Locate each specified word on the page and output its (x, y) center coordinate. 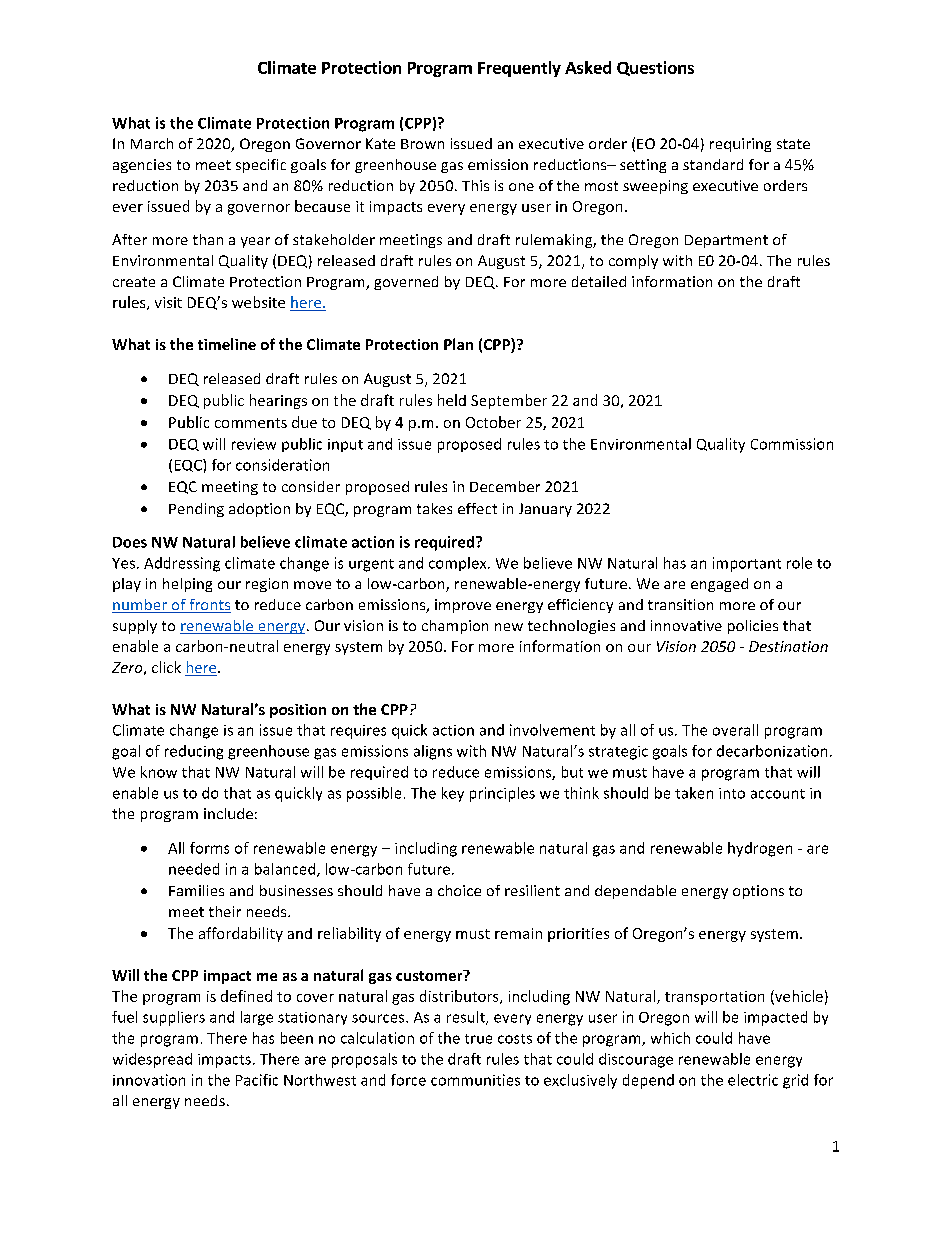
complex (459, 564)
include (228, 813)
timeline (227, 344)
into (732, 793)
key (453, 794)
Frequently (519, 69)
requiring (740, 145)
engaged (719, 585)
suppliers (174, 1018)
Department (726, 241)
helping (187, 585)
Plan (458, 344)
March (152, 143)
